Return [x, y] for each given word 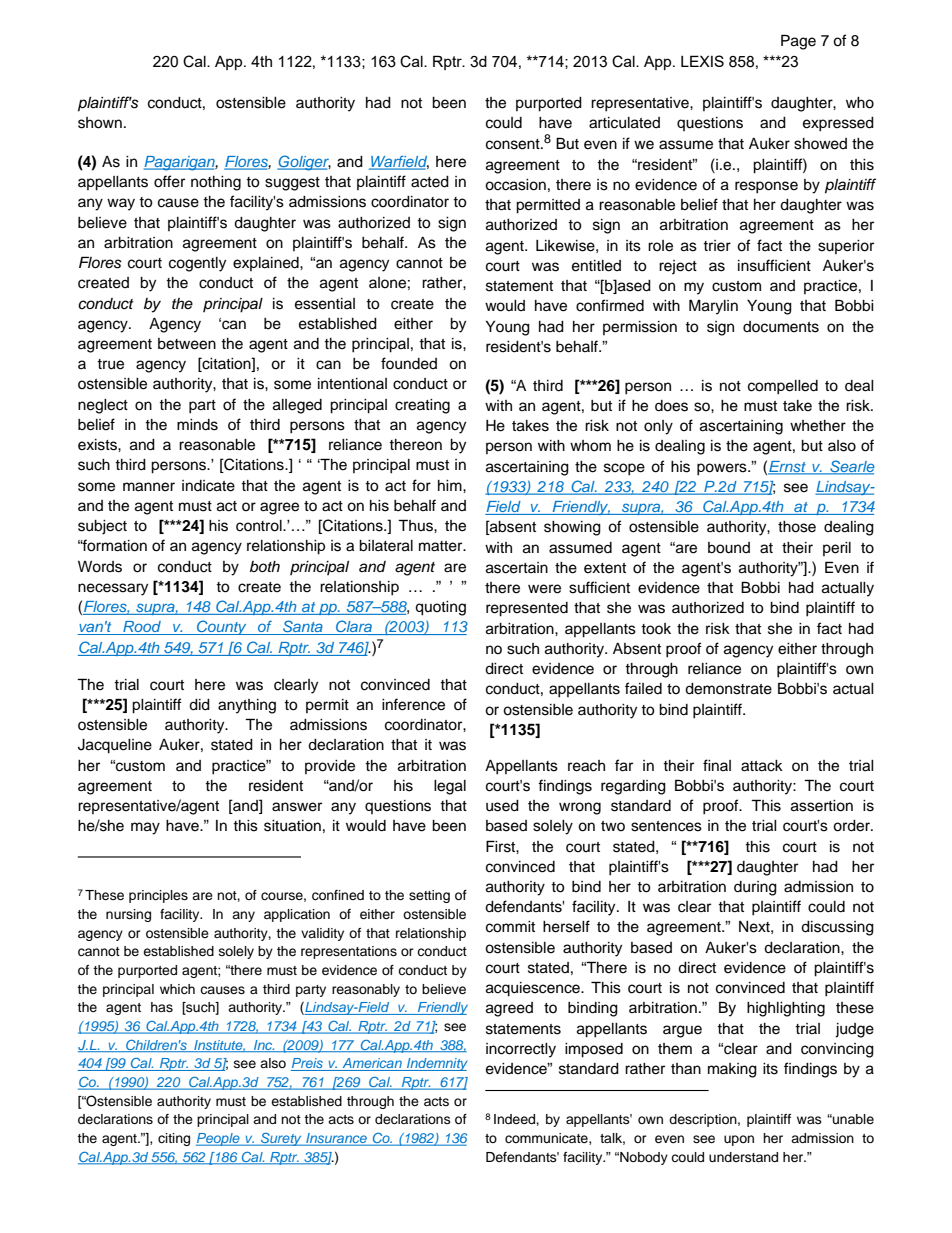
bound [729, 548]
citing [174, 1139]
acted [430, 182]
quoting [440, 608]
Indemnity [436, 1064]
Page [798, 42]
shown [100, 123]
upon [739, 1140]
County [222, 627]
